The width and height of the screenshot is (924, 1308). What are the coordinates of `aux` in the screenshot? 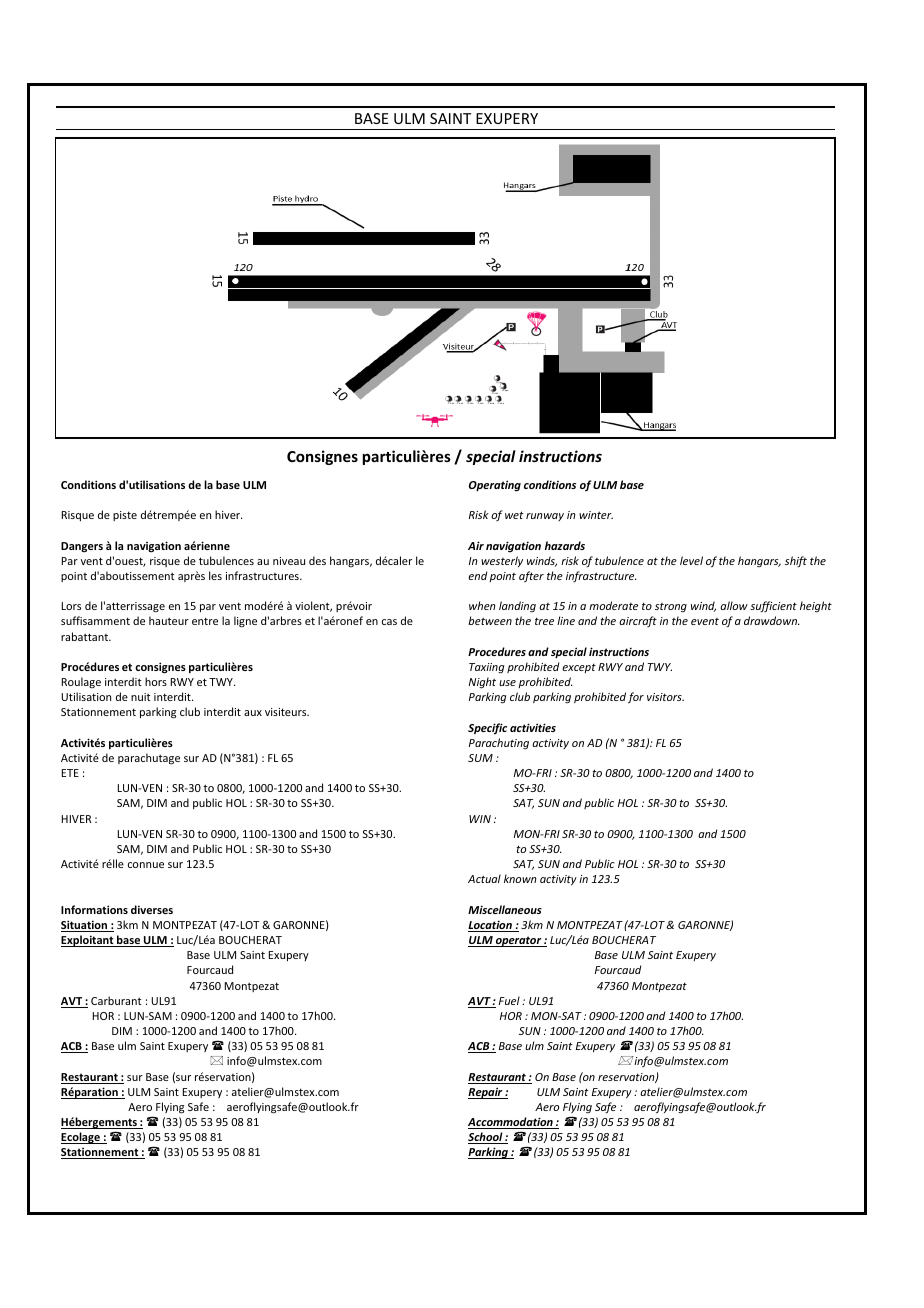 It's located at (253, 713).
